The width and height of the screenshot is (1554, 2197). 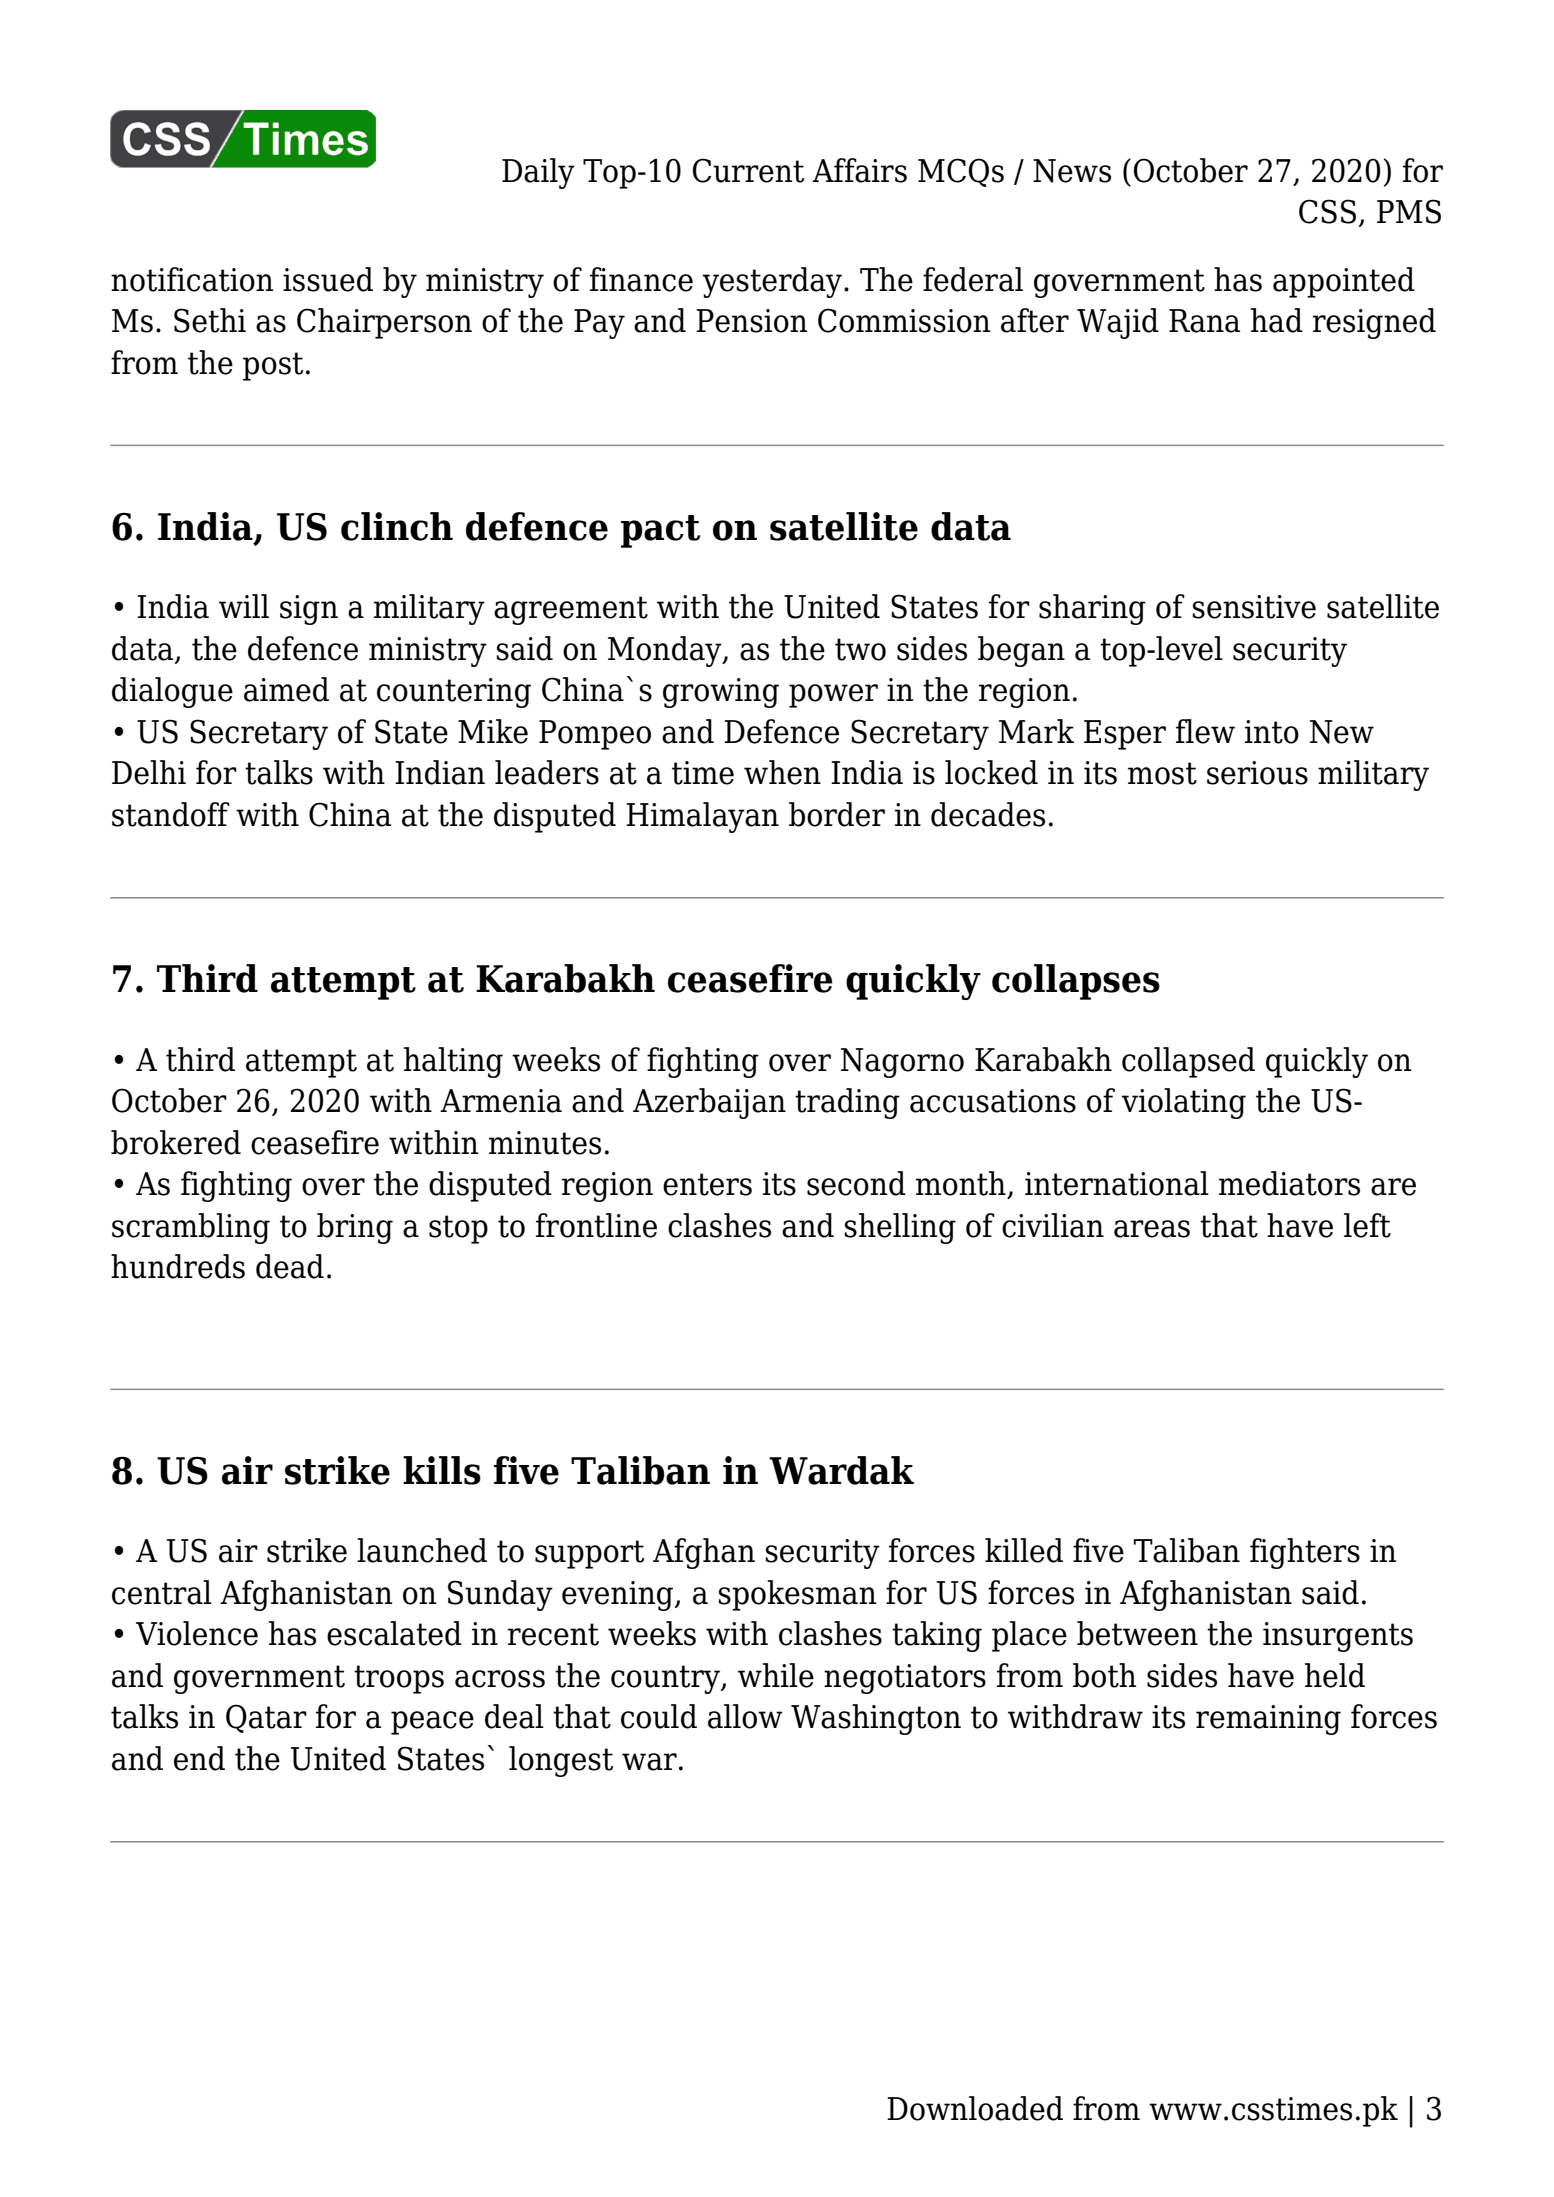 I want to click on power, so click(x=833, y=696).
